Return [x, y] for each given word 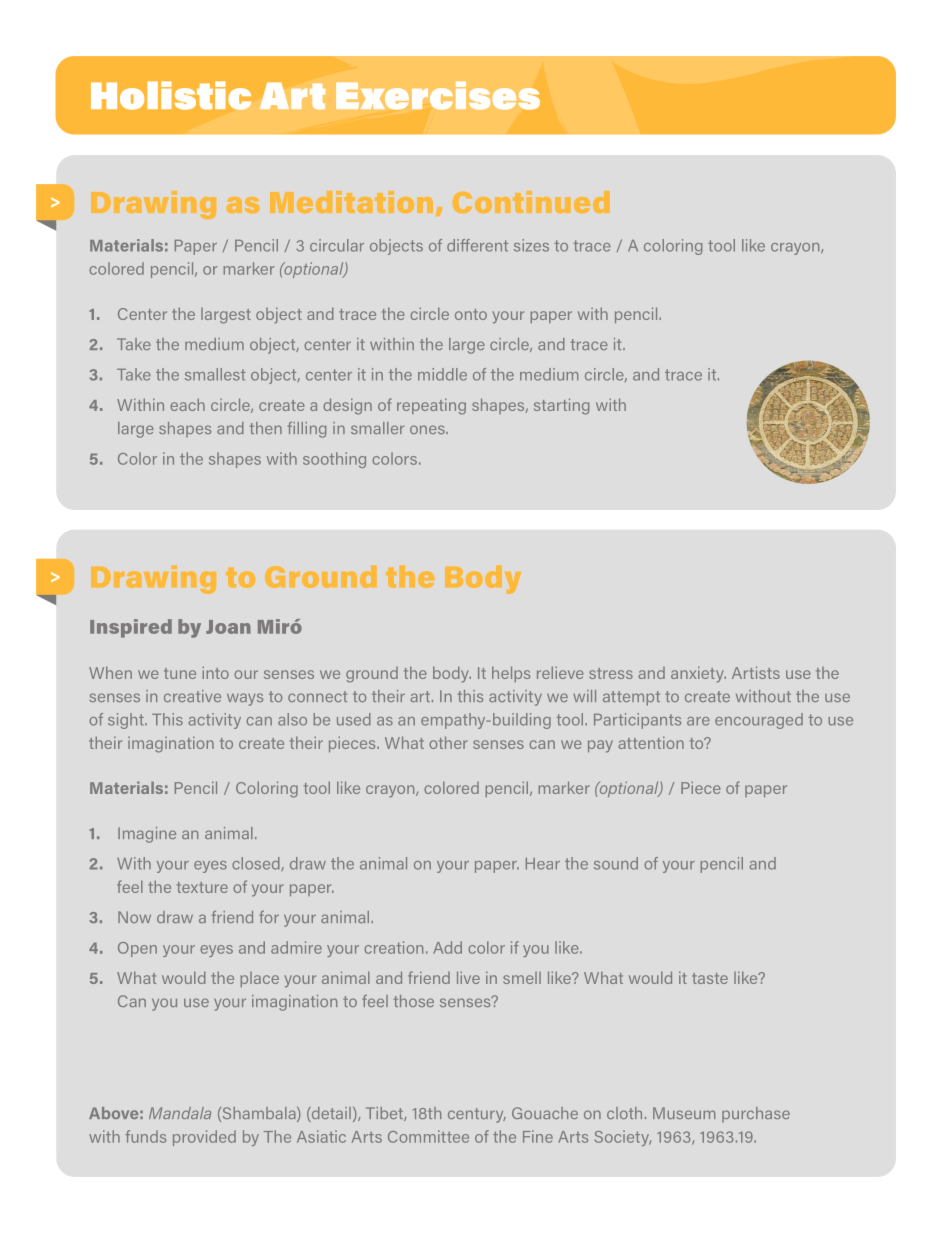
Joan [228, 627]
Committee [428, 1136]
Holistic [171, 95]
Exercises [438, 96]
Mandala [180, 1113]
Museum [684, 1113]
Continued [531, 202]
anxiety [698, 674]
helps [511, 674]
